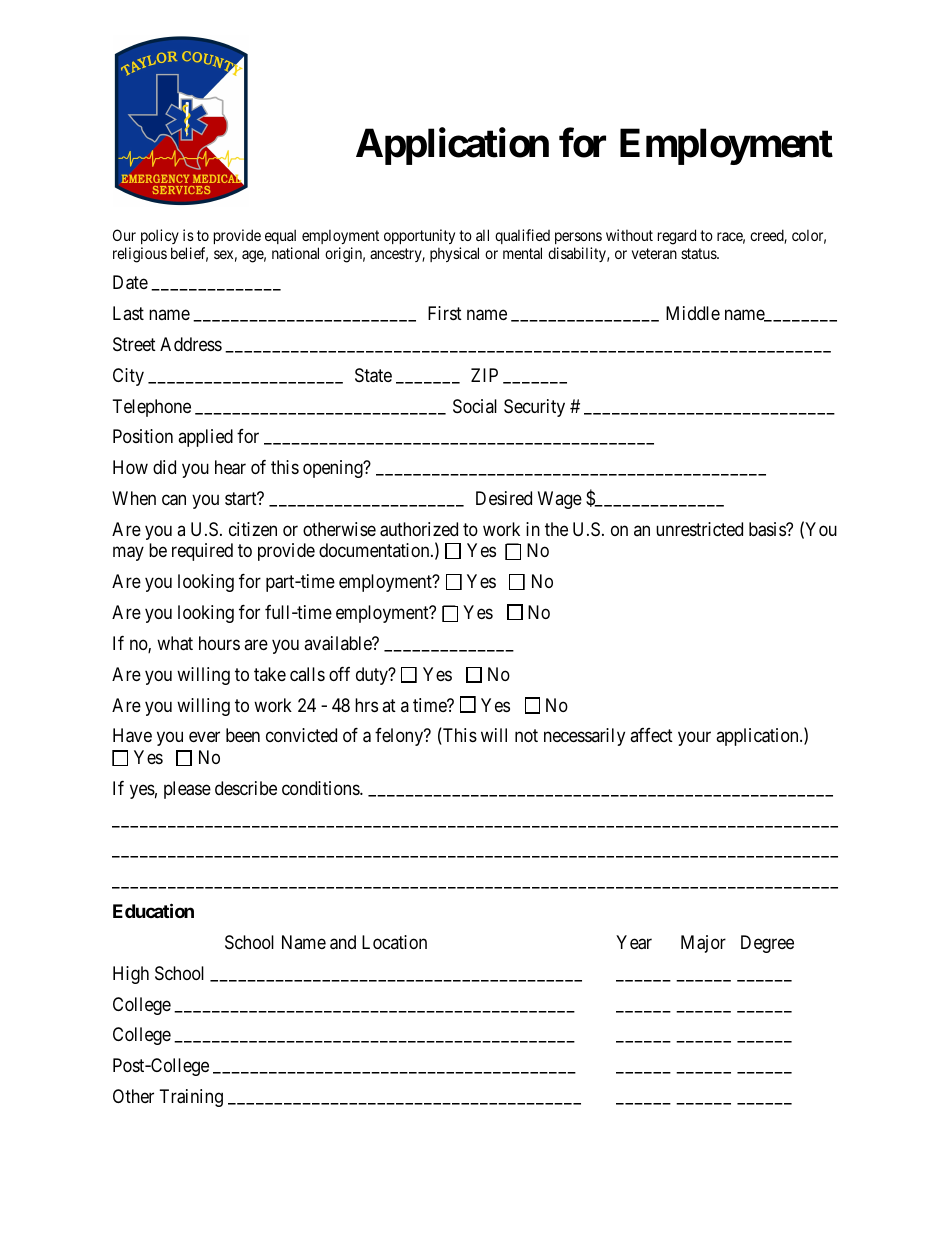 This screenshot has height=1233, width=952. I want to click on belief, so click(189, 254).
